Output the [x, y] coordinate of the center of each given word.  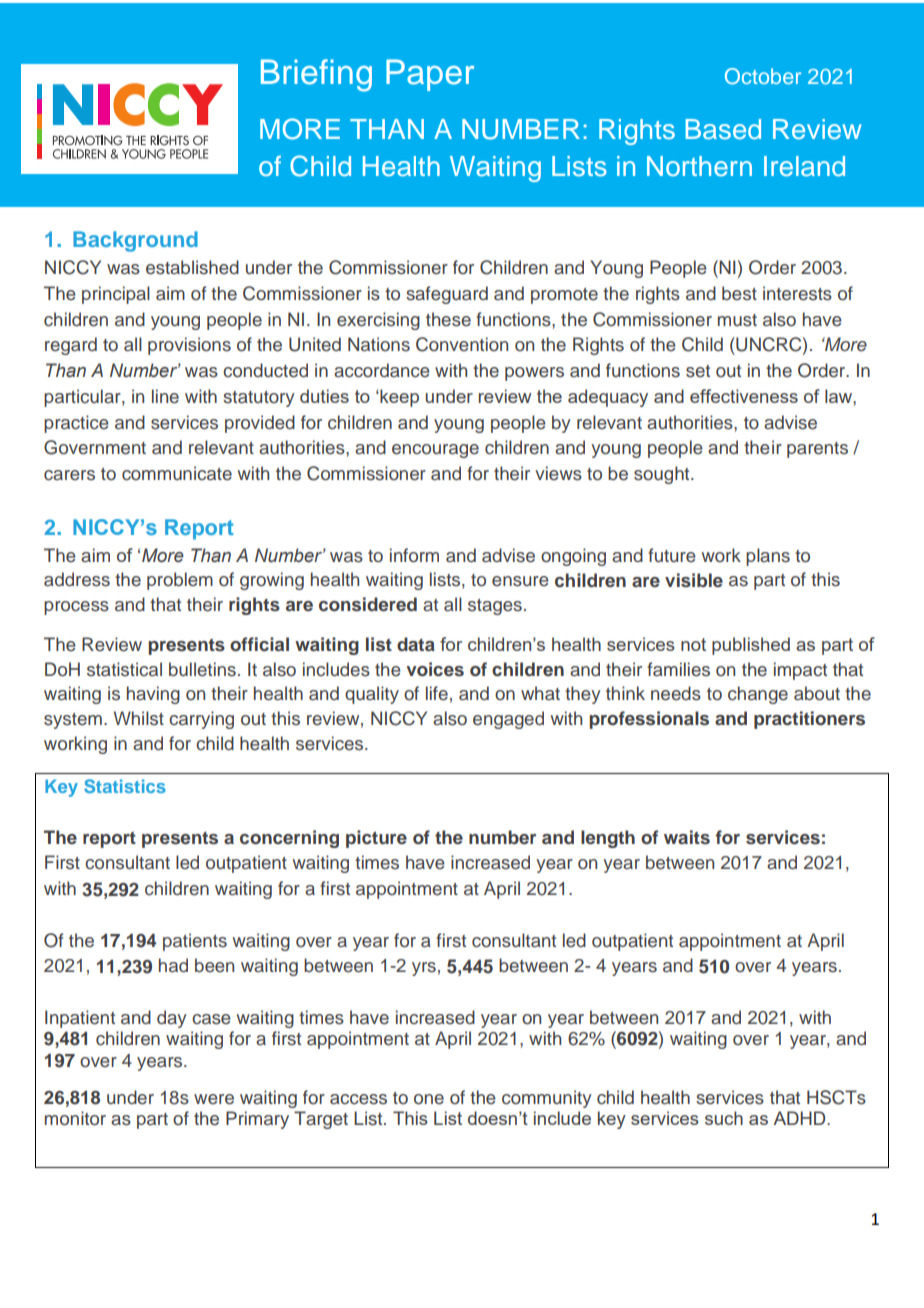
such [724, 1118]
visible [694, 580]
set [698, 371]
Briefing [316, 75]
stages [495, 607]
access [358, 1099]
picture [376, 839]
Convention [462, 344]
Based [723, 129]
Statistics [125, 786]
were [214, 1099]
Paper [430, 75]
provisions [189, 346]
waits [687, 837]
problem [180, 581]
